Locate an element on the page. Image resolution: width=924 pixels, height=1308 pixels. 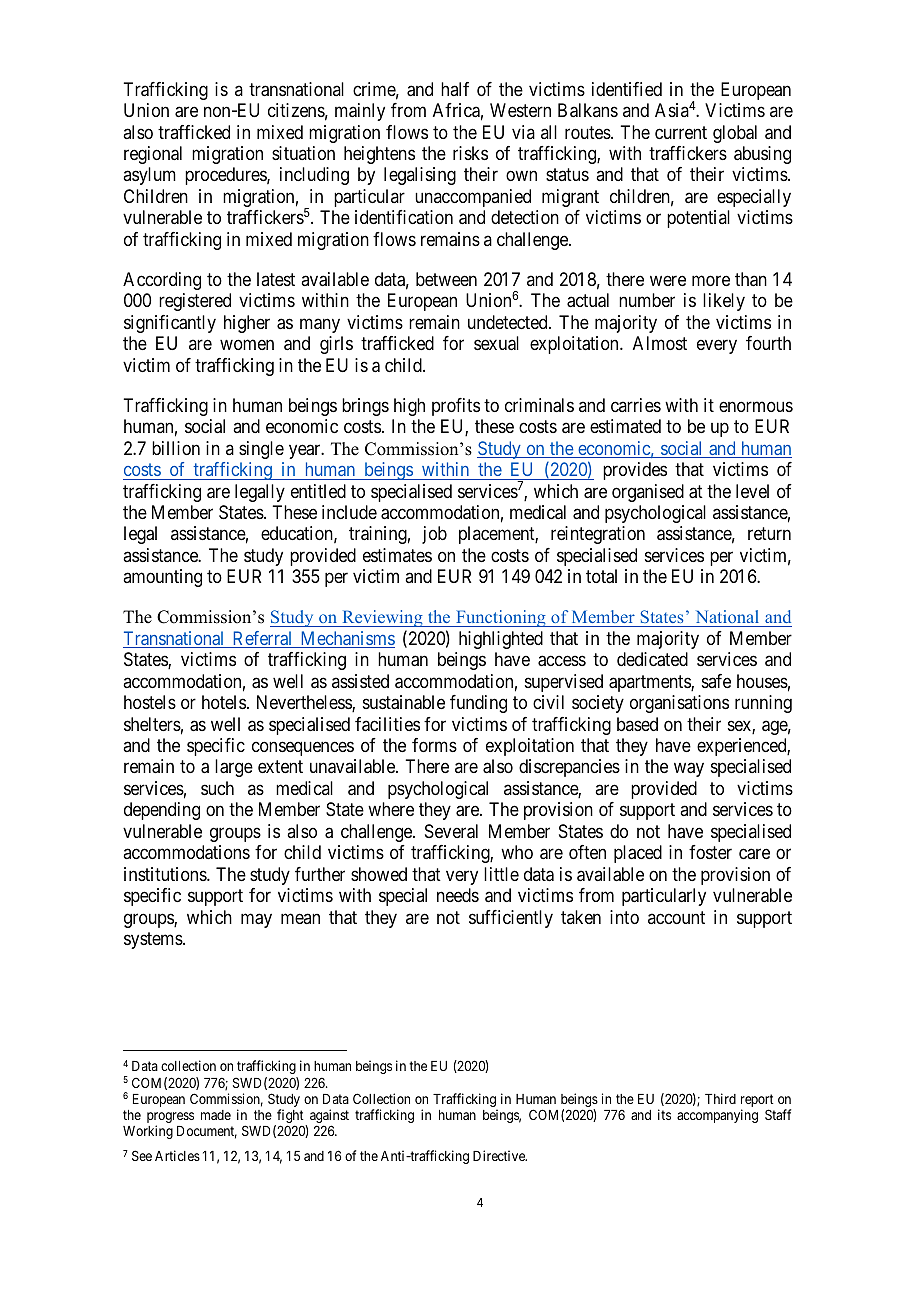
regional is located at coordinates (153, 155).
